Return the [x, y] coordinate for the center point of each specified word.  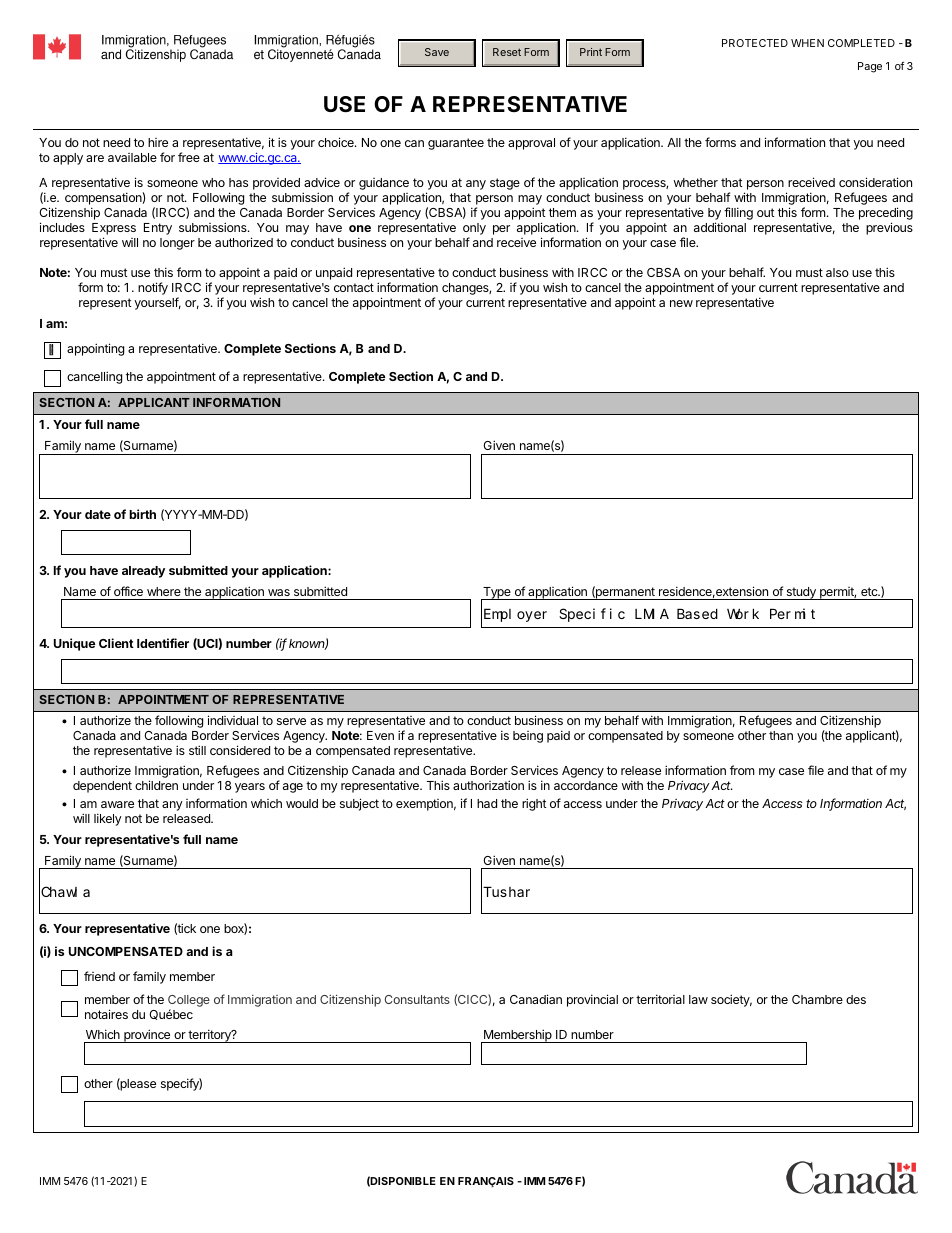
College [189, 1002]
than [781, 735]
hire [158, 142]
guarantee [456, 144]
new [681, 303]
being [528, 737]
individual [233, 720]
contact [354, 287]
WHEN [807, 43]
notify [153, 288]
